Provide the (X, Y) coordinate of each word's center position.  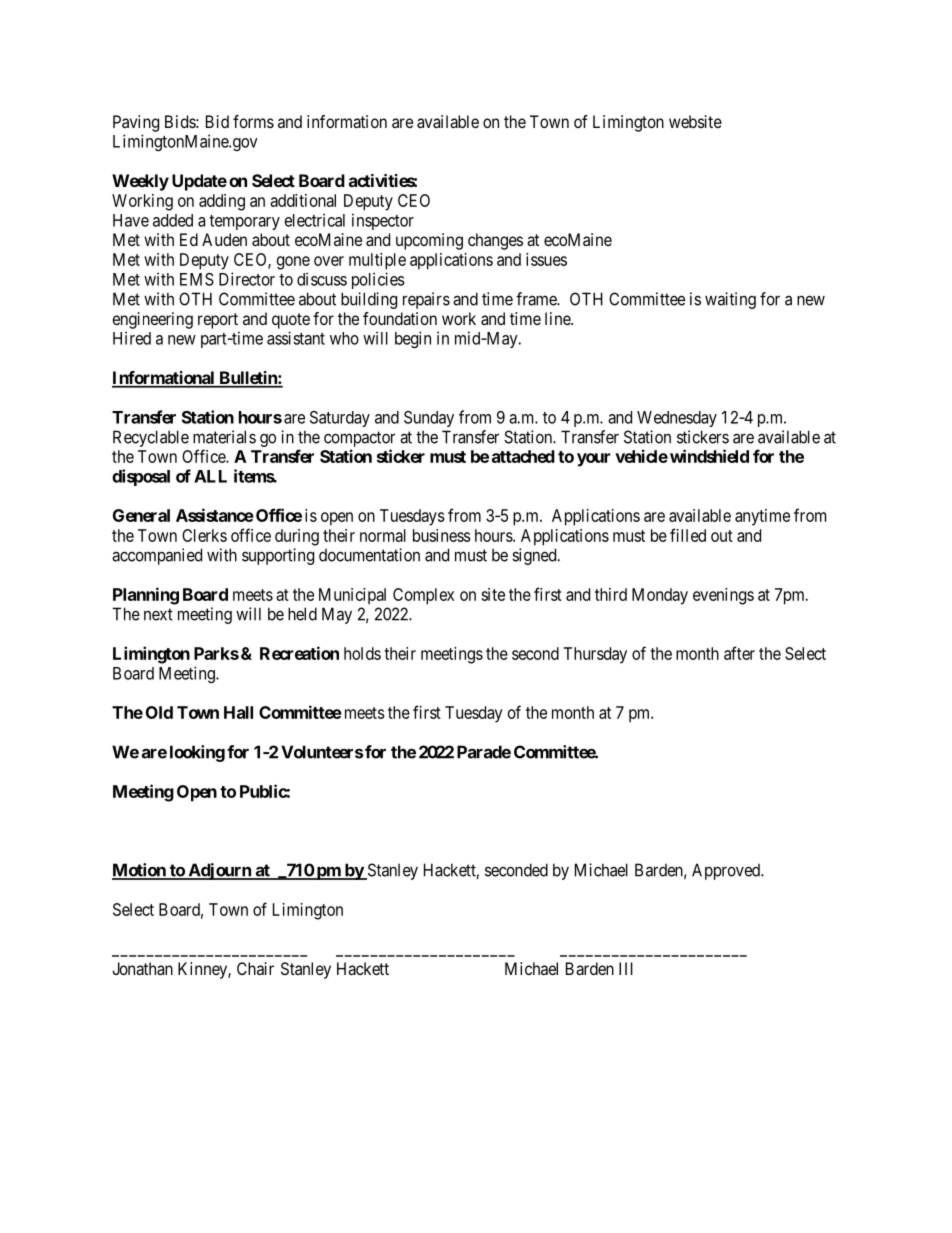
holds (362, 653)
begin (413, 339)
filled (688, 535)
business (442, 535)
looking (197, 753)
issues (546, 259)
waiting (730, 300)
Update (199, 182)
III (626, 968)
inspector (383, 221)
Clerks (204, 535)
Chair (255, 968)
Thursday (595, 655)
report (218, 321)
